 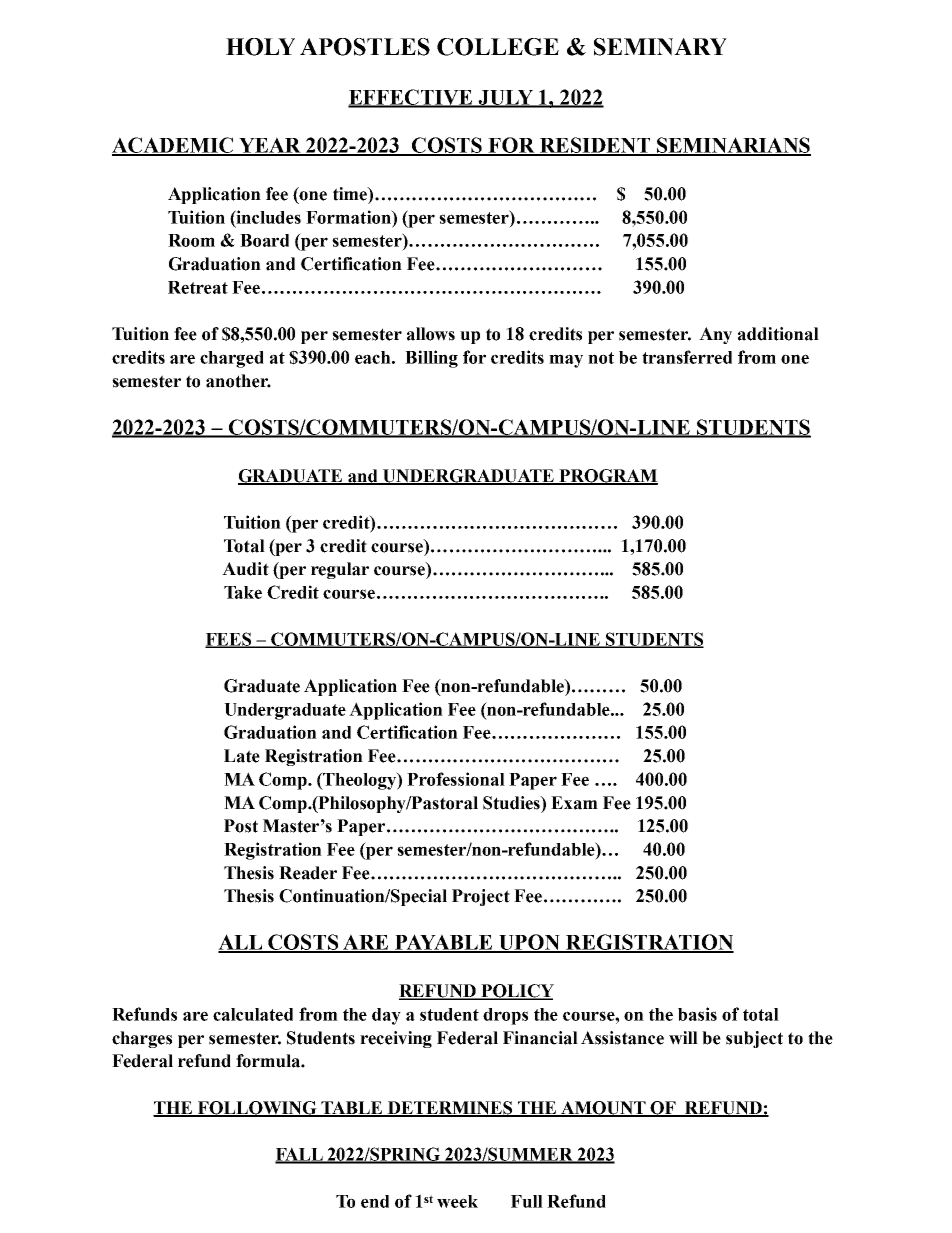 What do you see at coordinates (574, 803) in the screenshot?
I see `Exam` at bounding box center [574, 803].
